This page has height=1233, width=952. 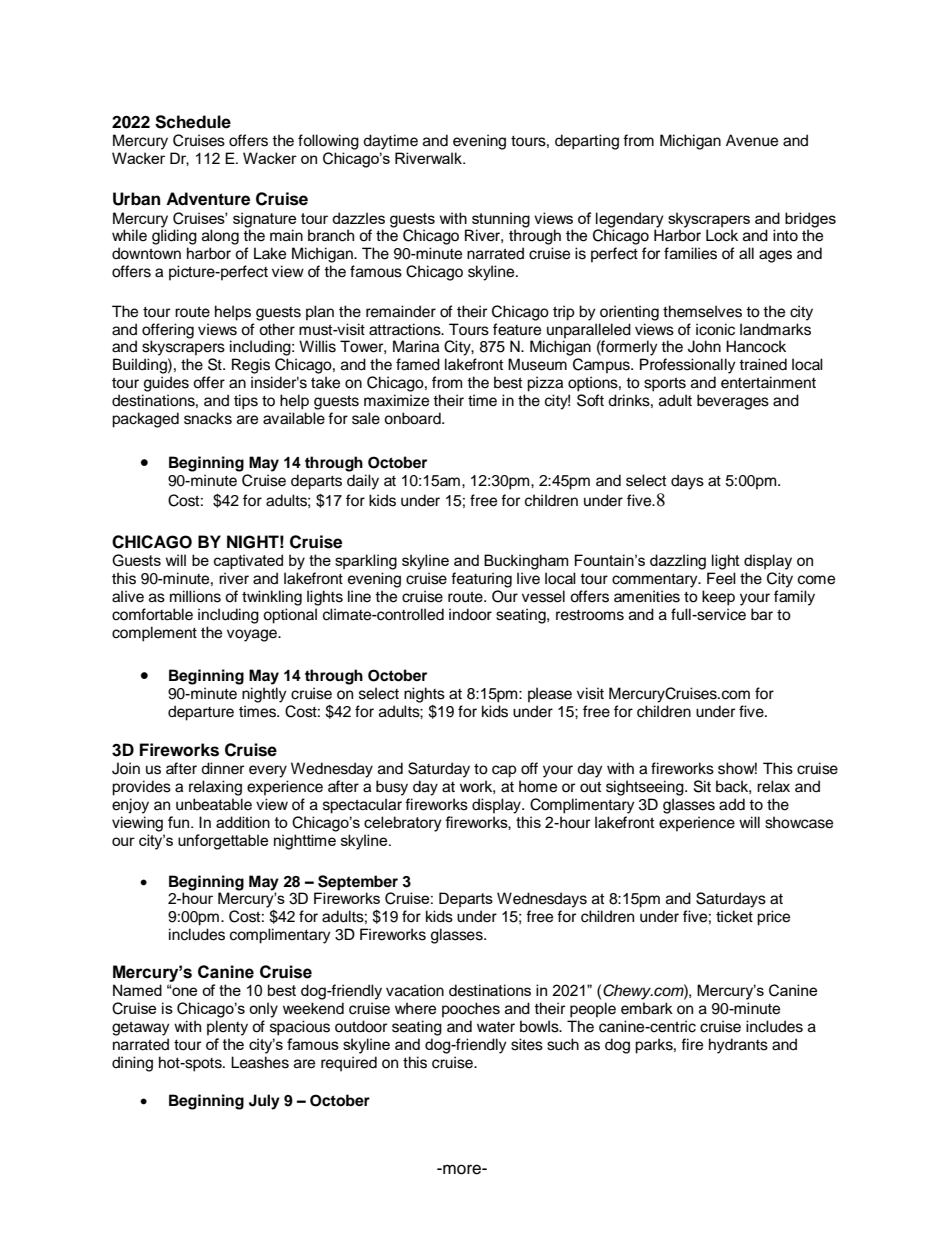 What do you see at coordinates (223, 842) in the page?
I see `unforgettable` at bounding box center [223, 842].
